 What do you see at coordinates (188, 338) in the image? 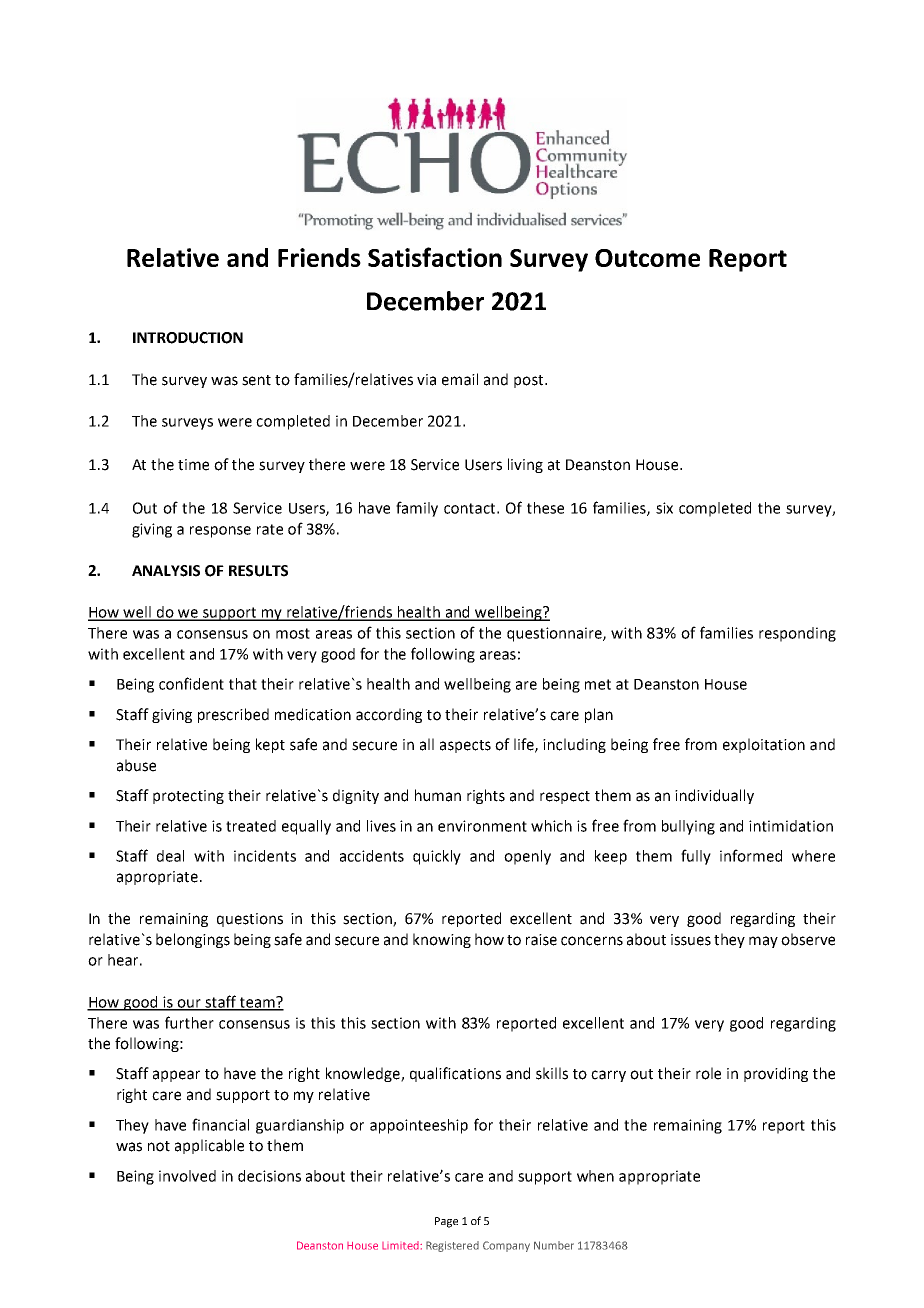
I see `INTRODUCTION` at bounding box center [188, 338].
